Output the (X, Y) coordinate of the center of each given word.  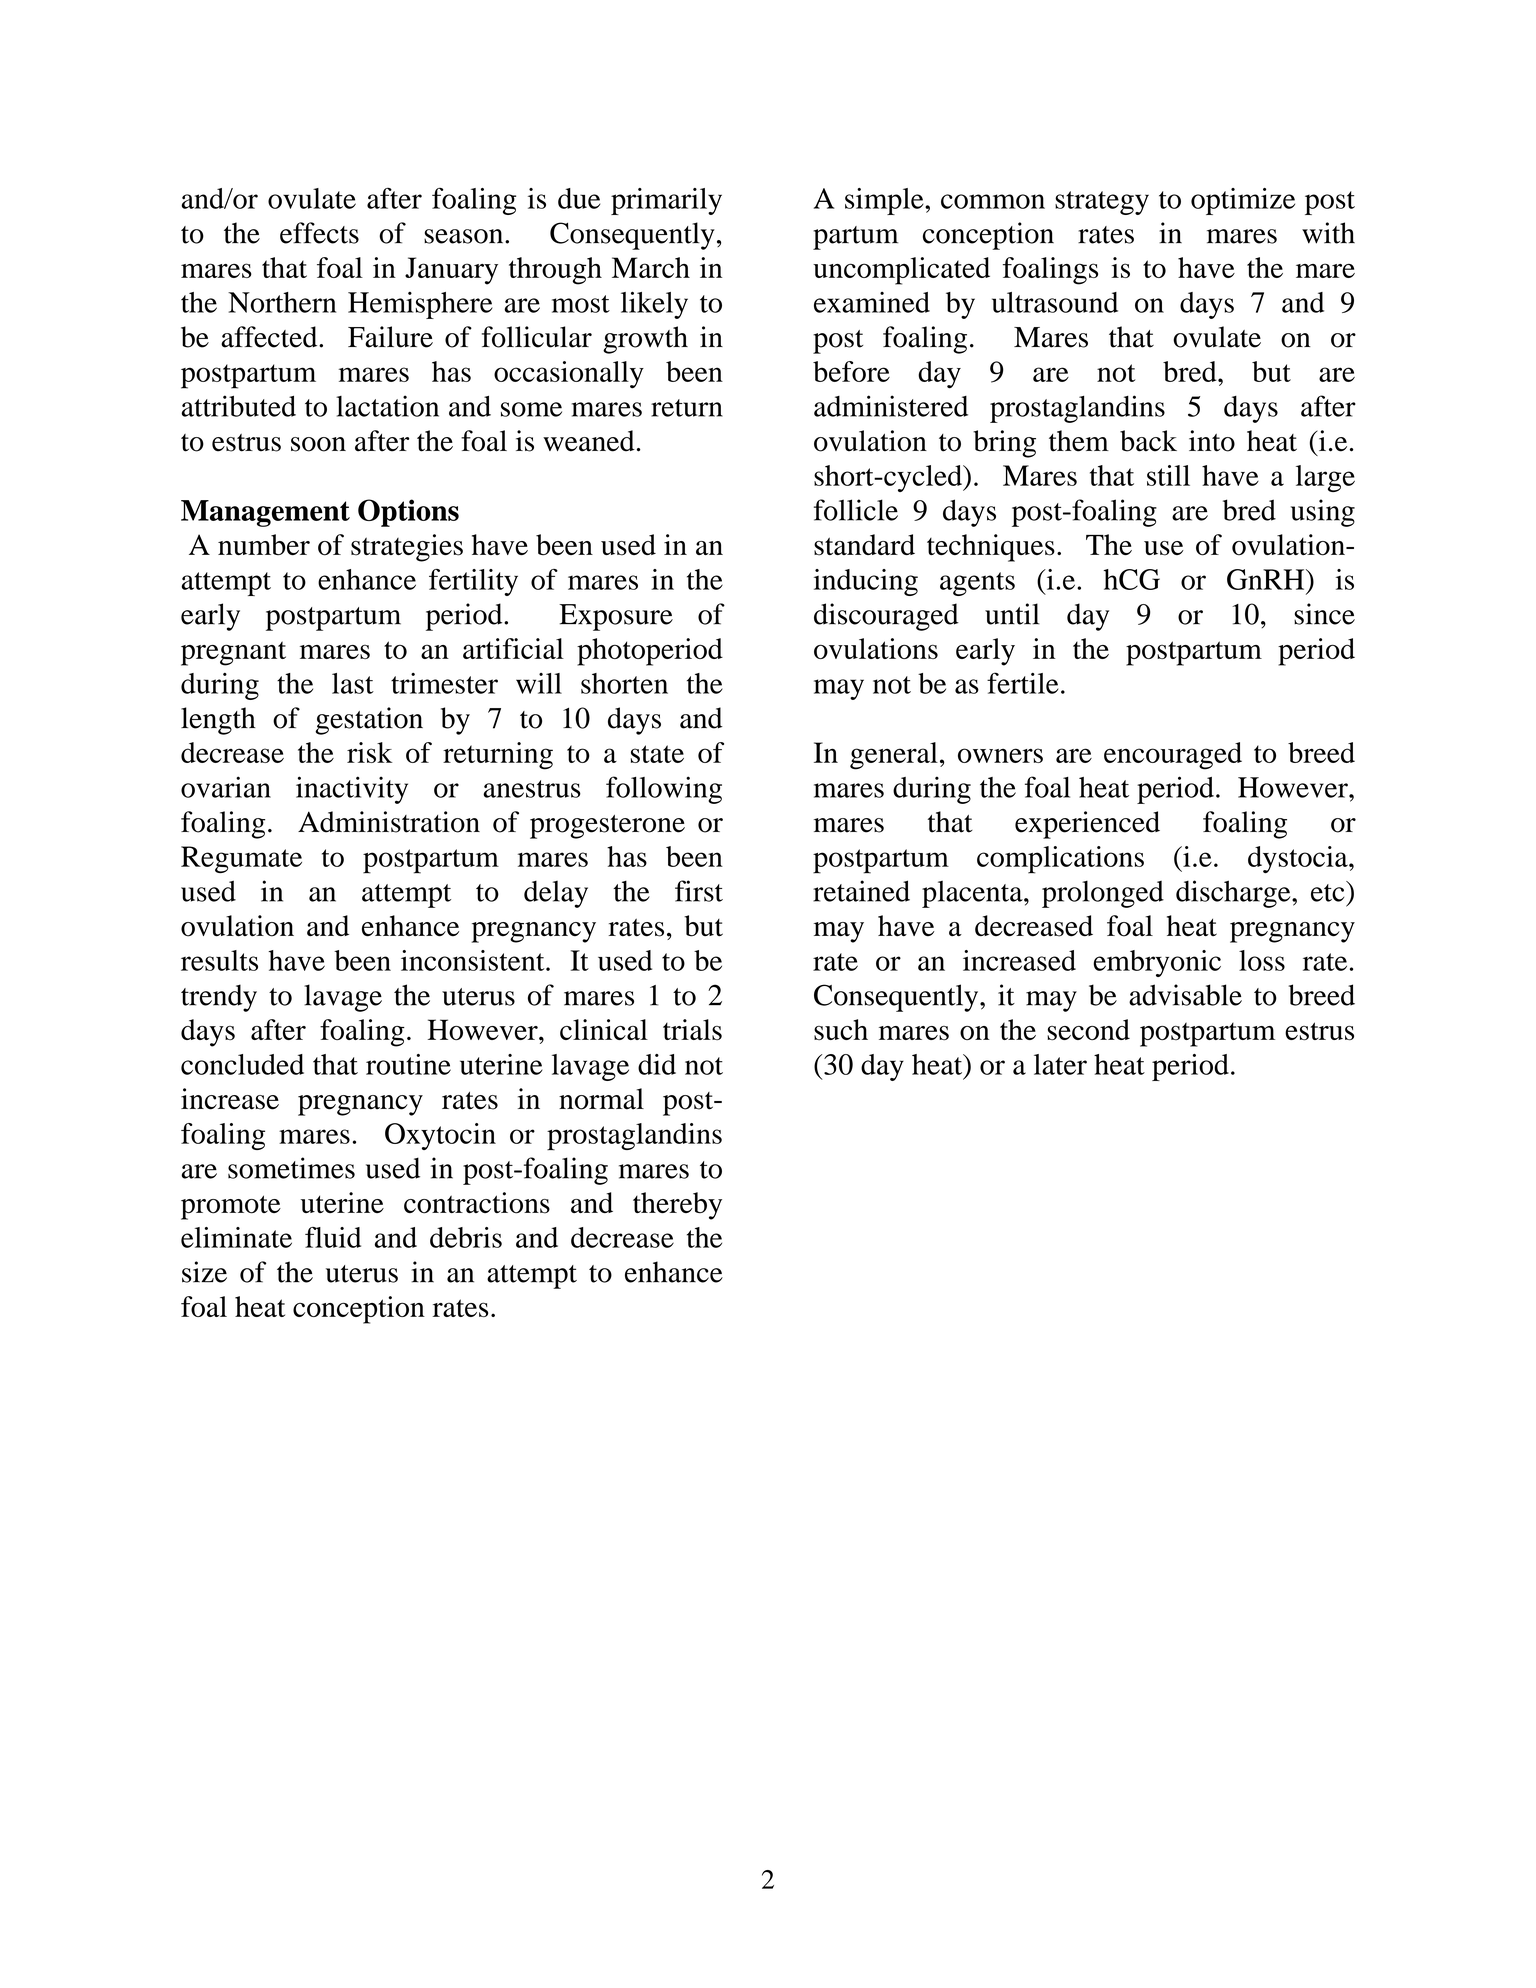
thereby (677, 1206)
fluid (333, 1237)
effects (319, 233)
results (219, 960)
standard (864, 545)
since (1324, 614)
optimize (1243, 201)
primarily (666, 201)
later (1060, 1064)
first (699, 891)
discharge (1234, 894)
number (264, 544)
